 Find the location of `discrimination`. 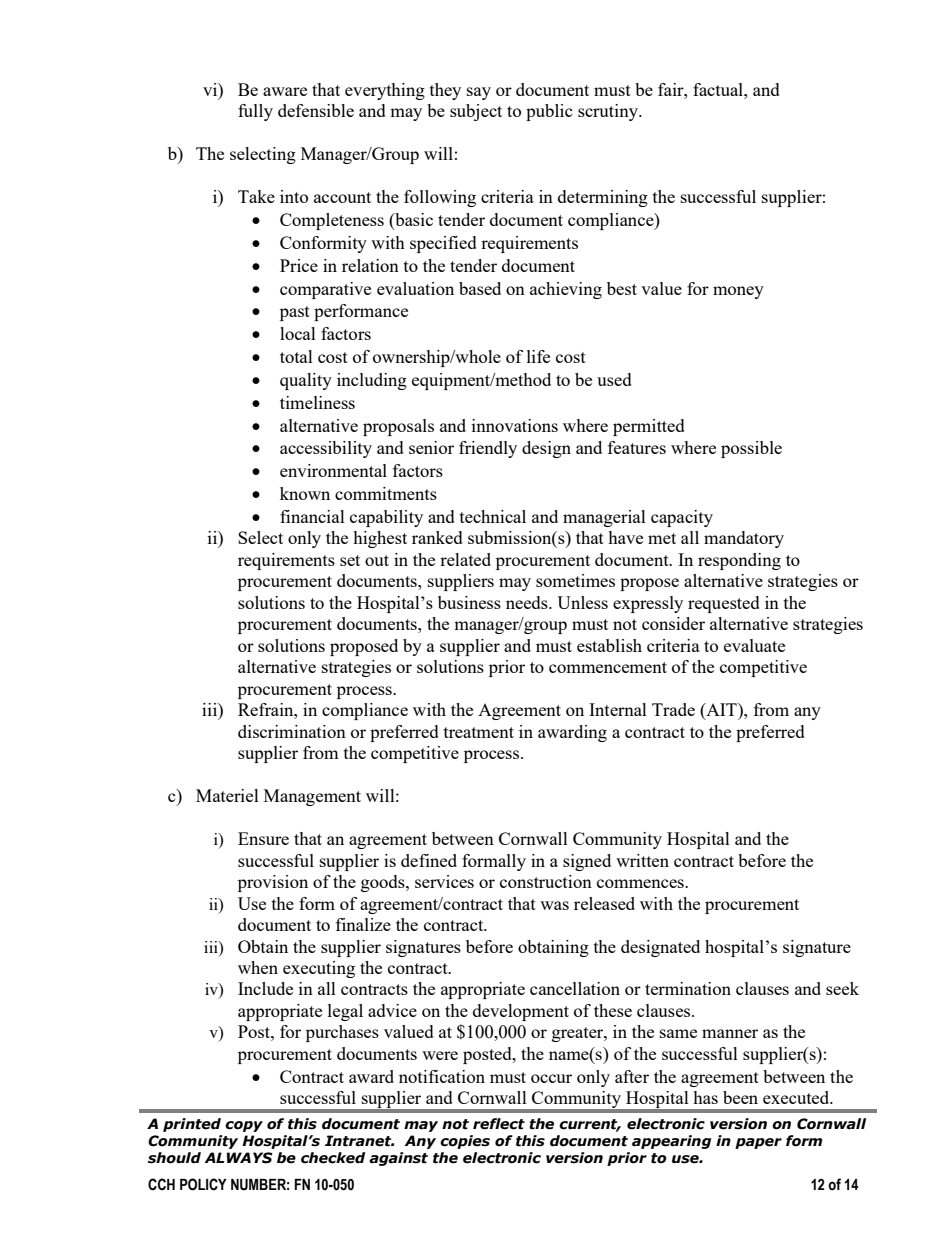

discrimination is located at coordinates (292, 731).
